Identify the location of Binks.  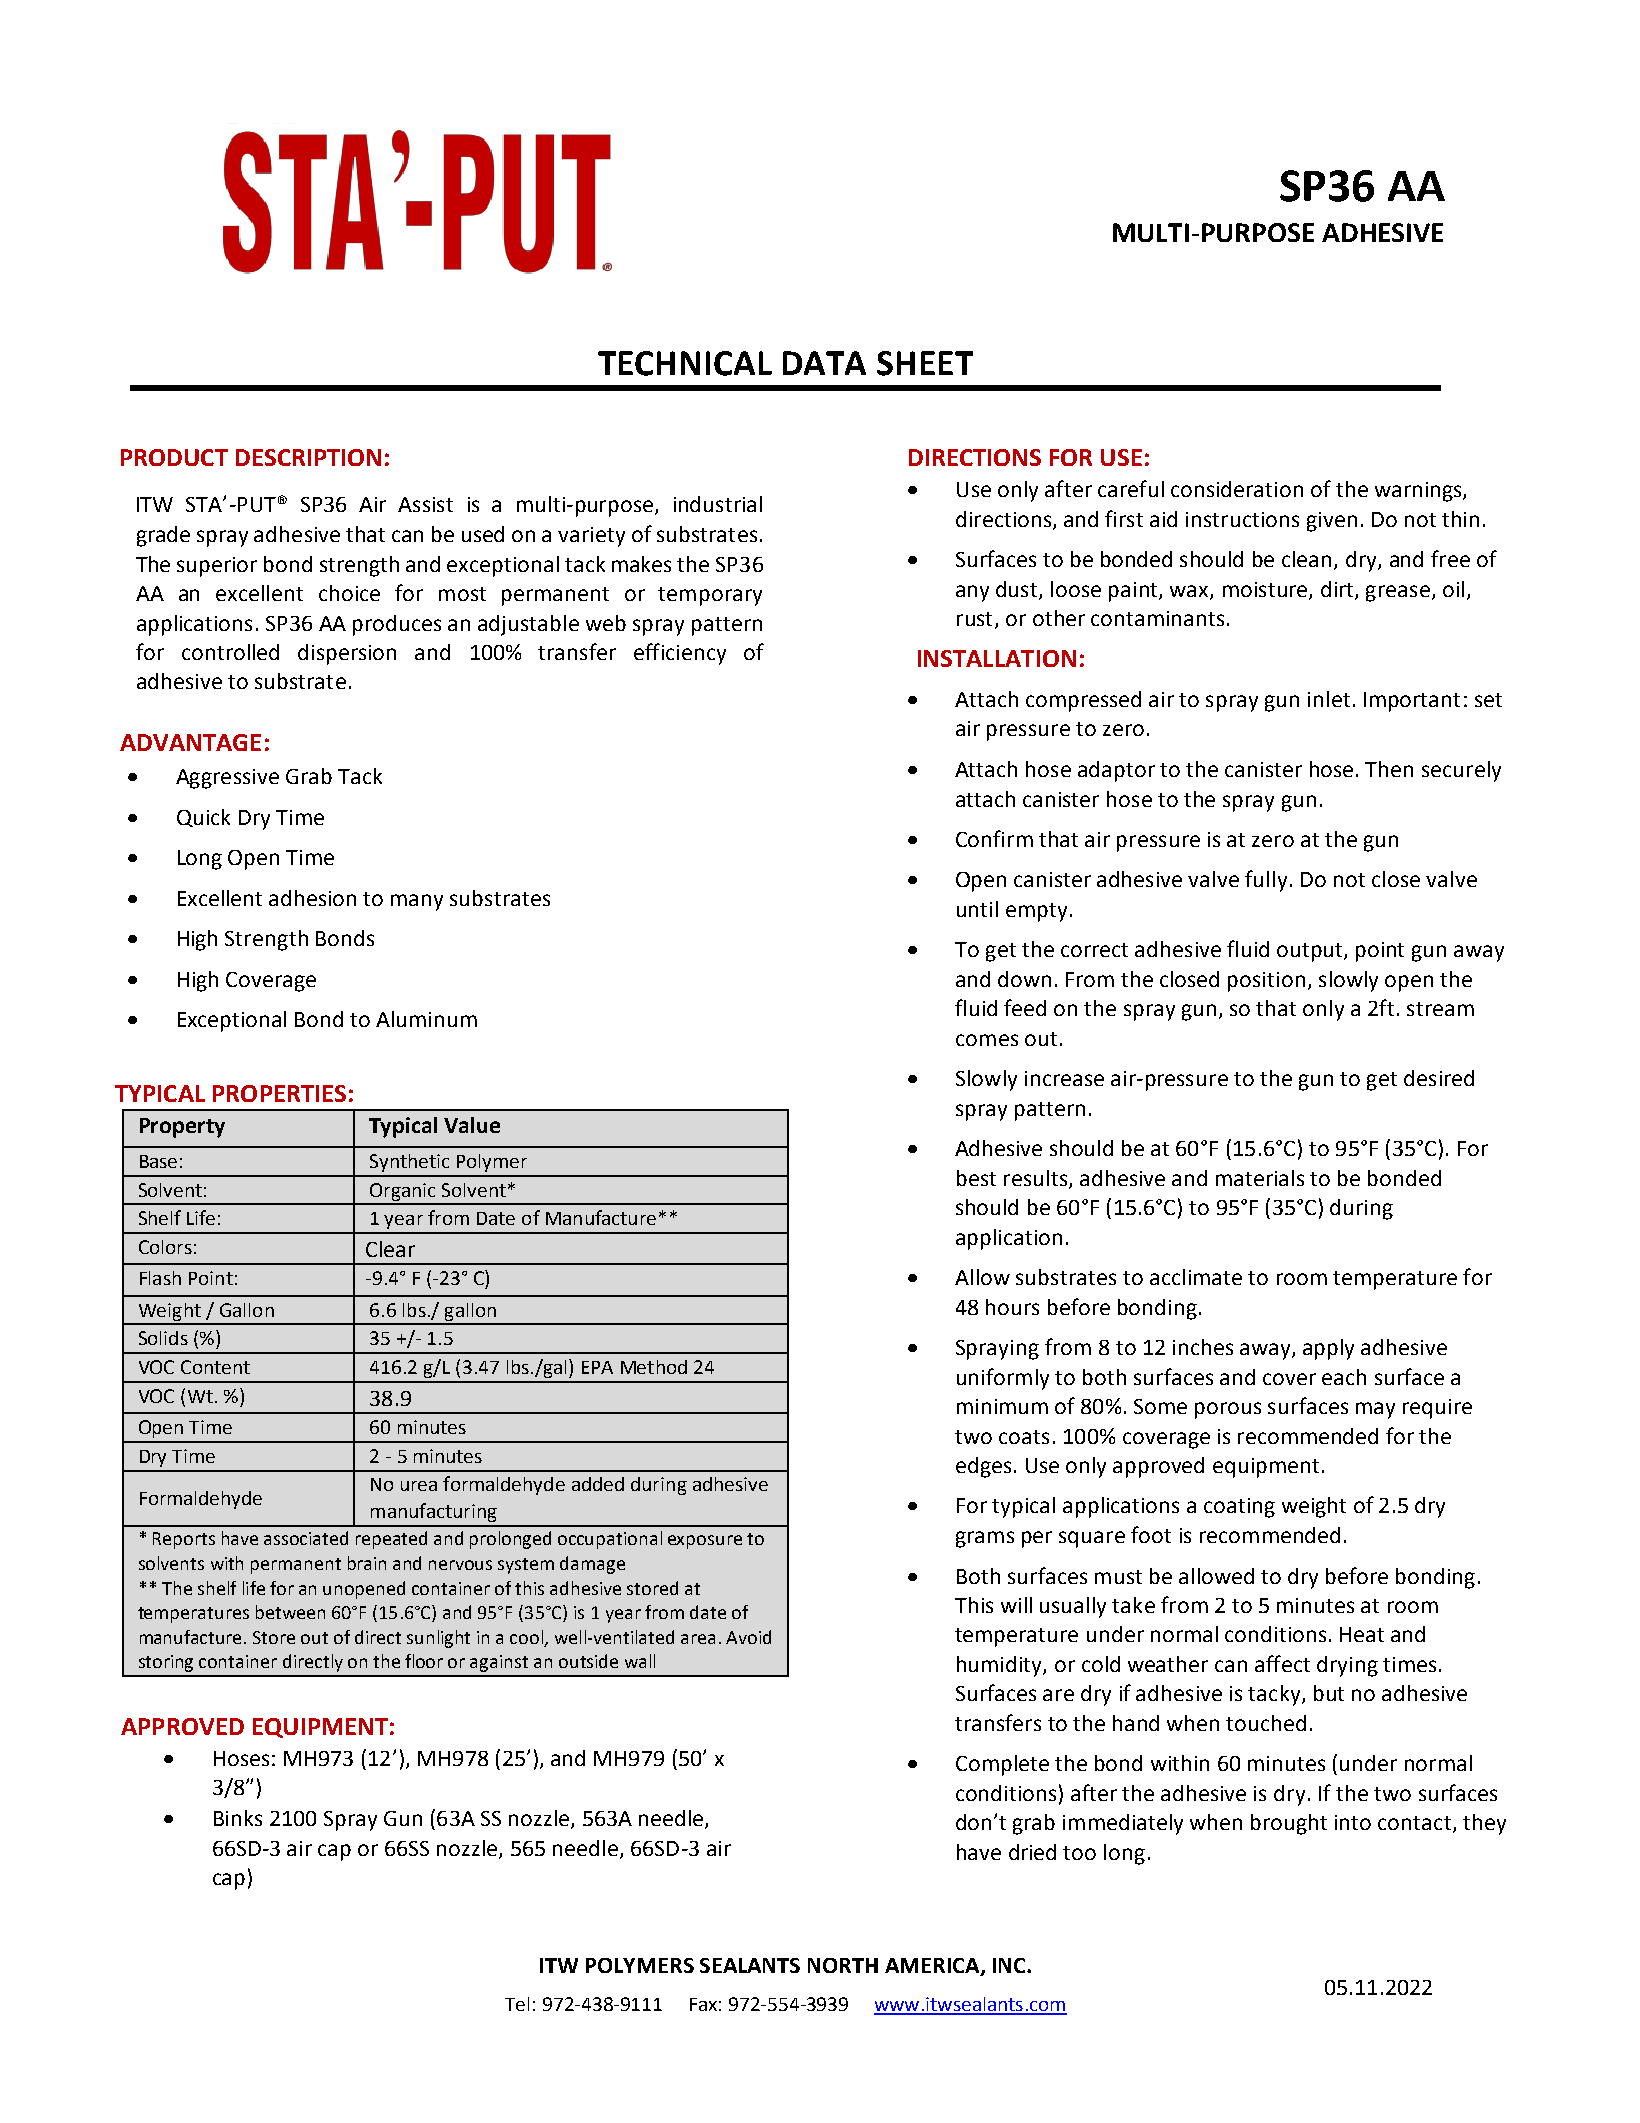
(238, 1818).
